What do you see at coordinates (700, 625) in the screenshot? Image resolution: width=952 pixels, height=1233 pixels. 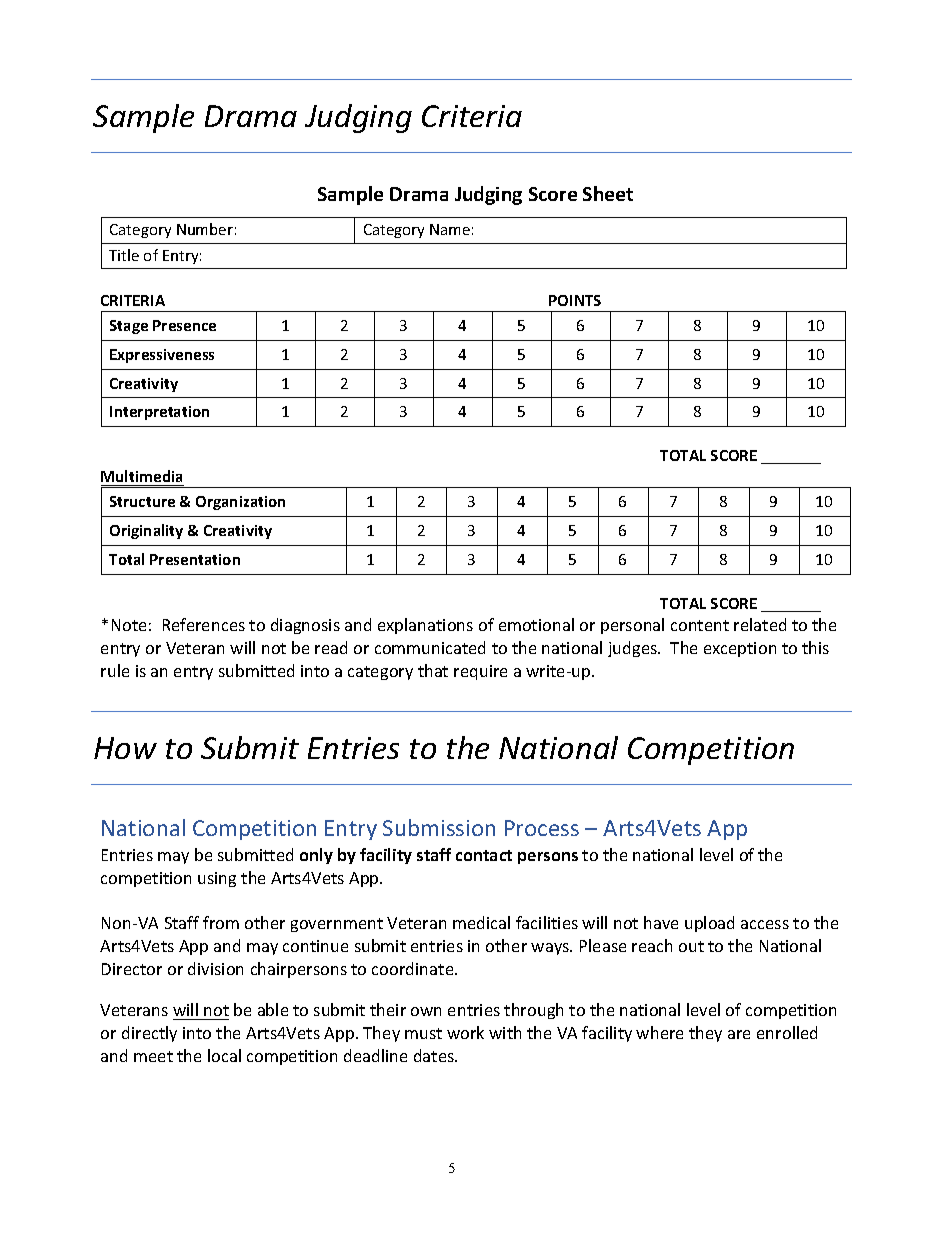 I see `content` at bounding box center [700, 625].
